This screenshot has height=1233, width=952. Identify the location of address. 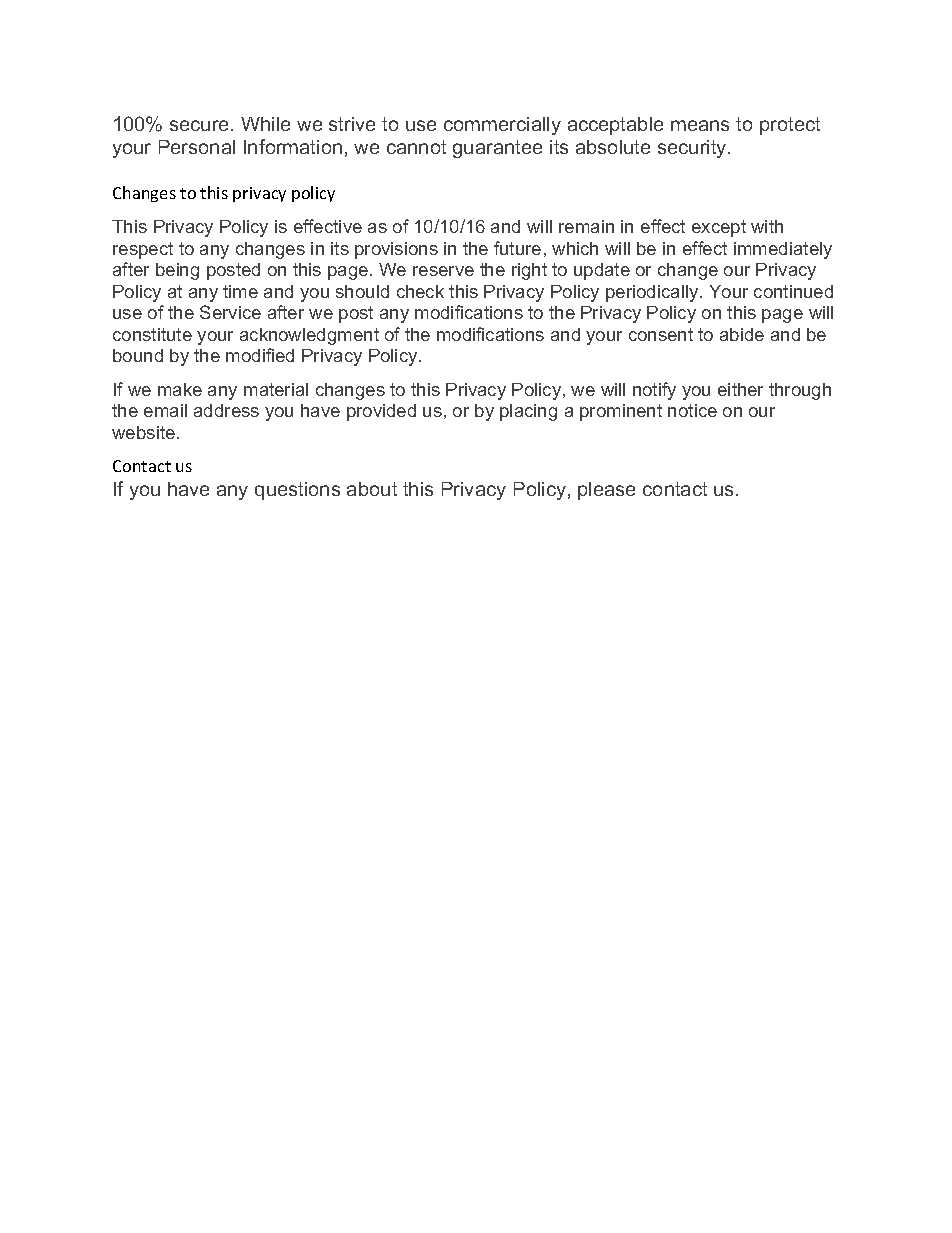
(226, 410).
